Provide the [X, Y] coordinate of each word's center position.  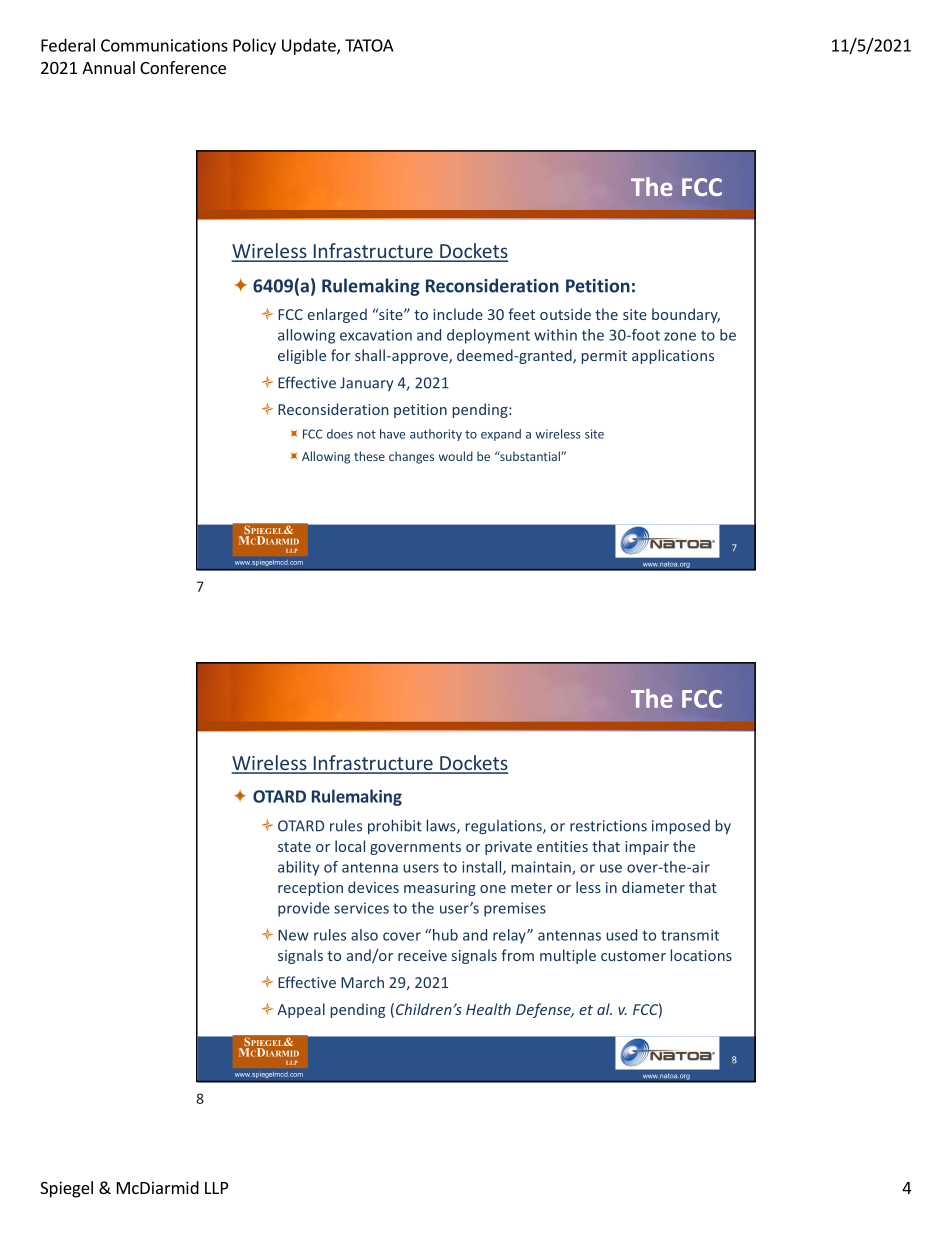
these [369, 456]
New [293, 935]
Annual [108, 67]
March [362, 982]
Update [310, 46]
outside [565, 314]
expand [501, 435]
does [340, 434]
